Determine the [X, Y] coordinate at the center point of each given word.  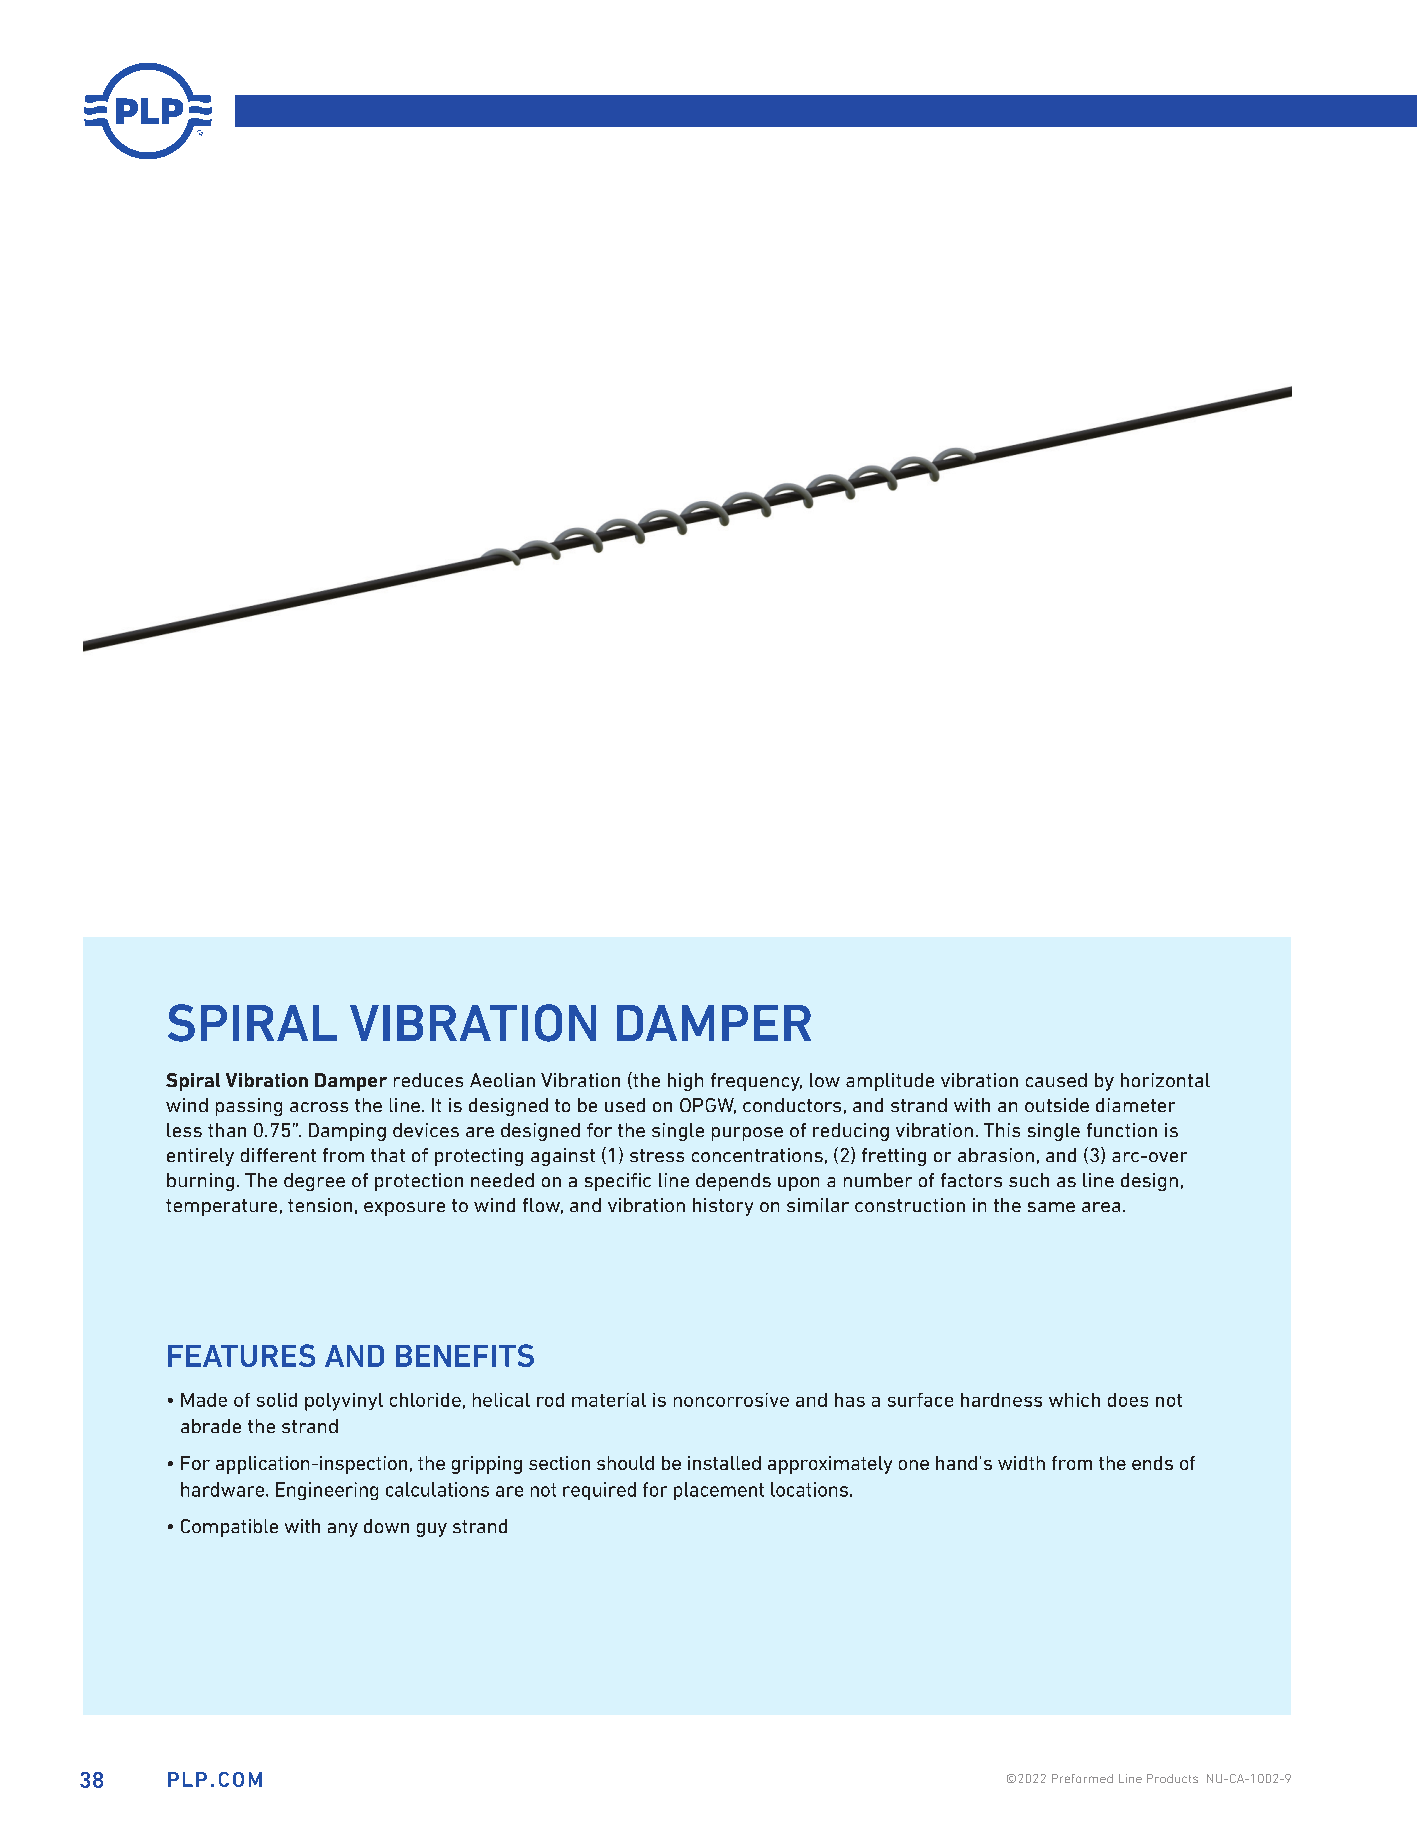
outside [1057, 1105]
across [319, 1107]
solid [277, 1400]
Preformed [1082, 1778]
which [1074, 1400]
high [685, 1082]
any [343, 1530]
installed [724, 1463]
